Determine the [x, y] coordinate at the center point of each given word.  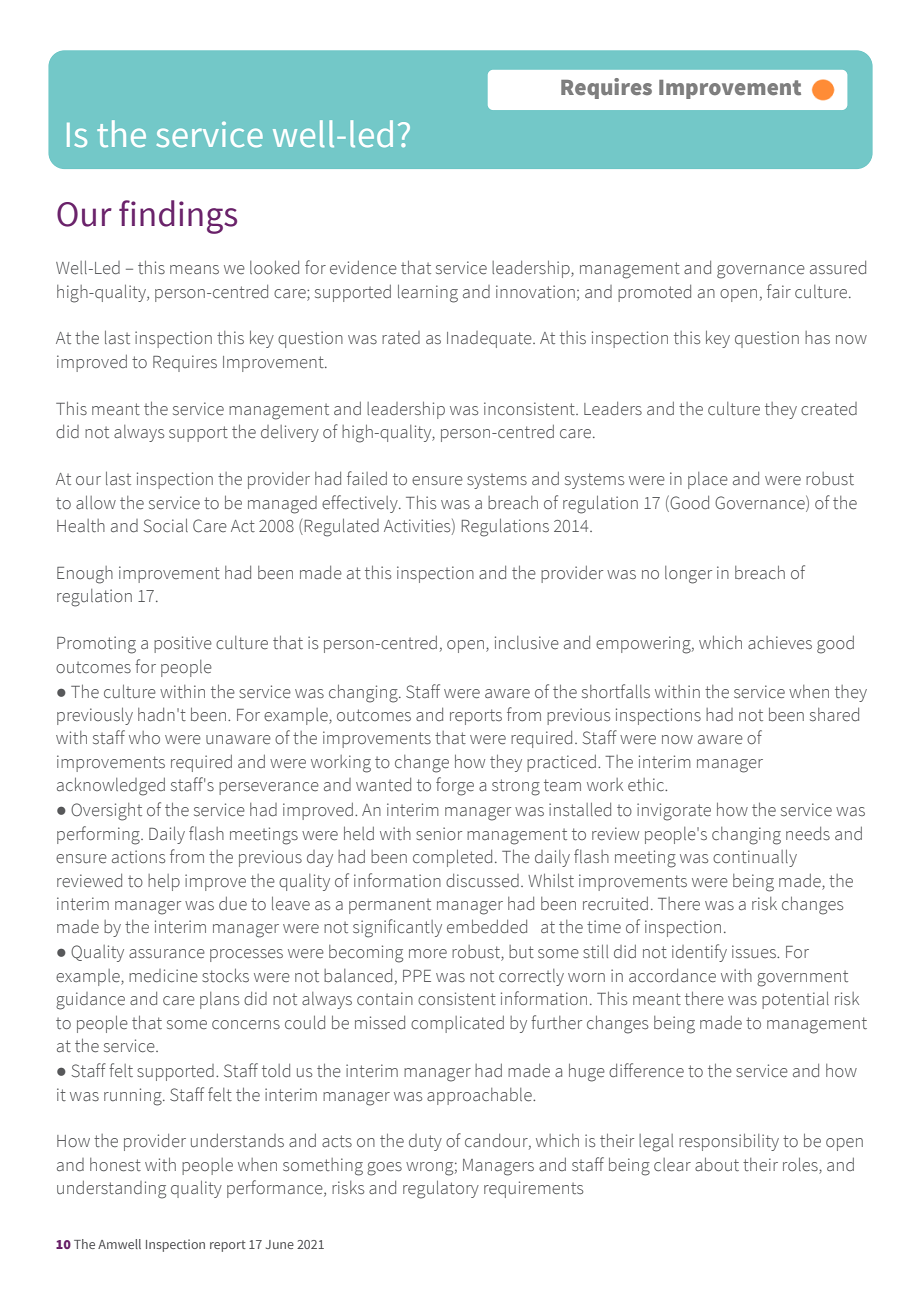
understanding [111, 1190]
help [164, 882]
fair [779, 291]
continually [755, 858]
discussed [482, 881]
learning [428, 293]
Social [165, 525]
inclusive [527, 643]
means [194, 270]
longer [688, 575]
